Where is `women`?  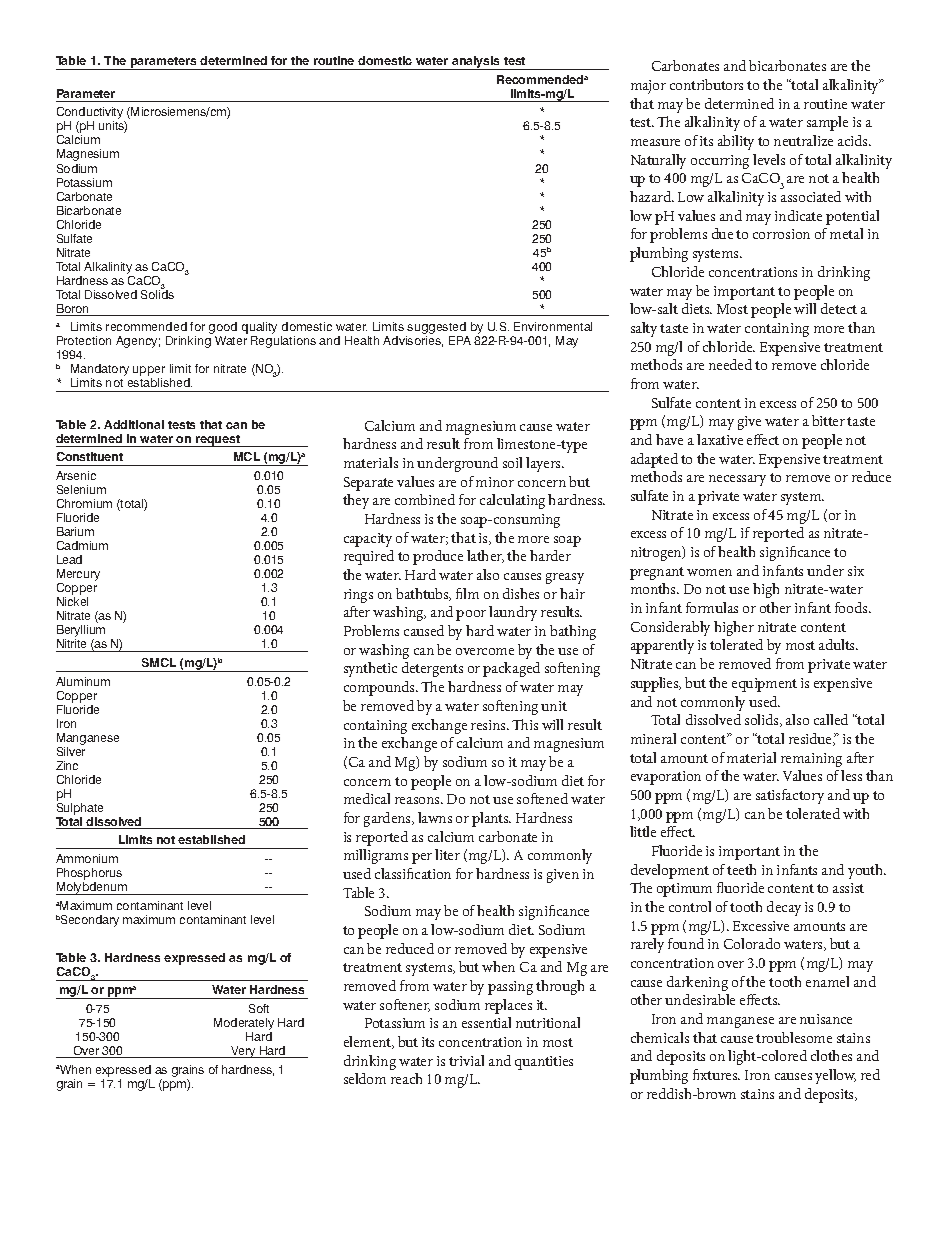
women is located at coordinates (709, 572).
